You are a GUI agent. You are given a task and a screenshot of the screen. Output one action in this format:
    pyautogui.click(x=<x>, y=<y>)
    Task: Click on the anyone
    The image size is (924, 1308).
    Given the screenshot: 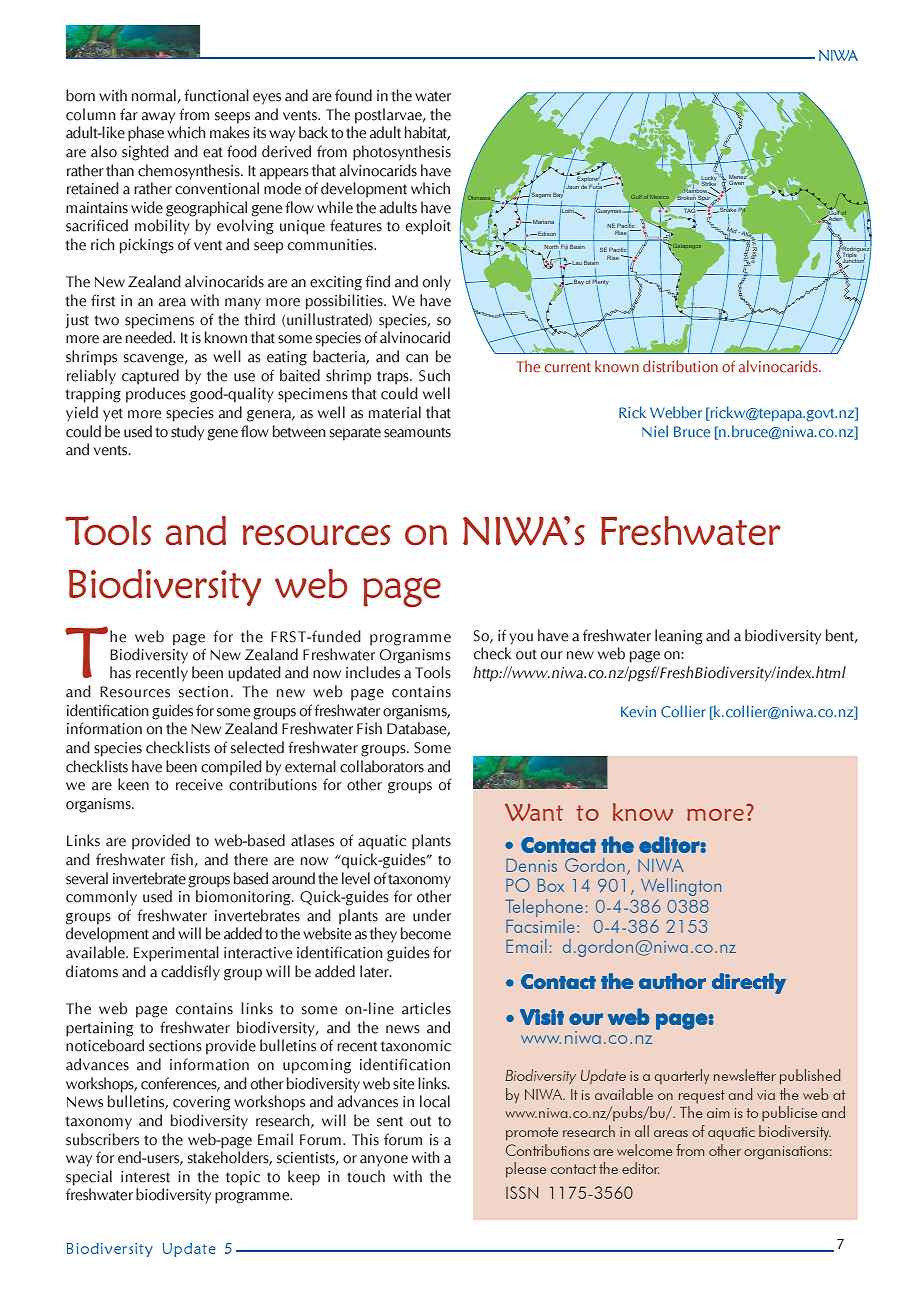 What is the action you would take?
    pyautogui.click(x=384, y=1161)
